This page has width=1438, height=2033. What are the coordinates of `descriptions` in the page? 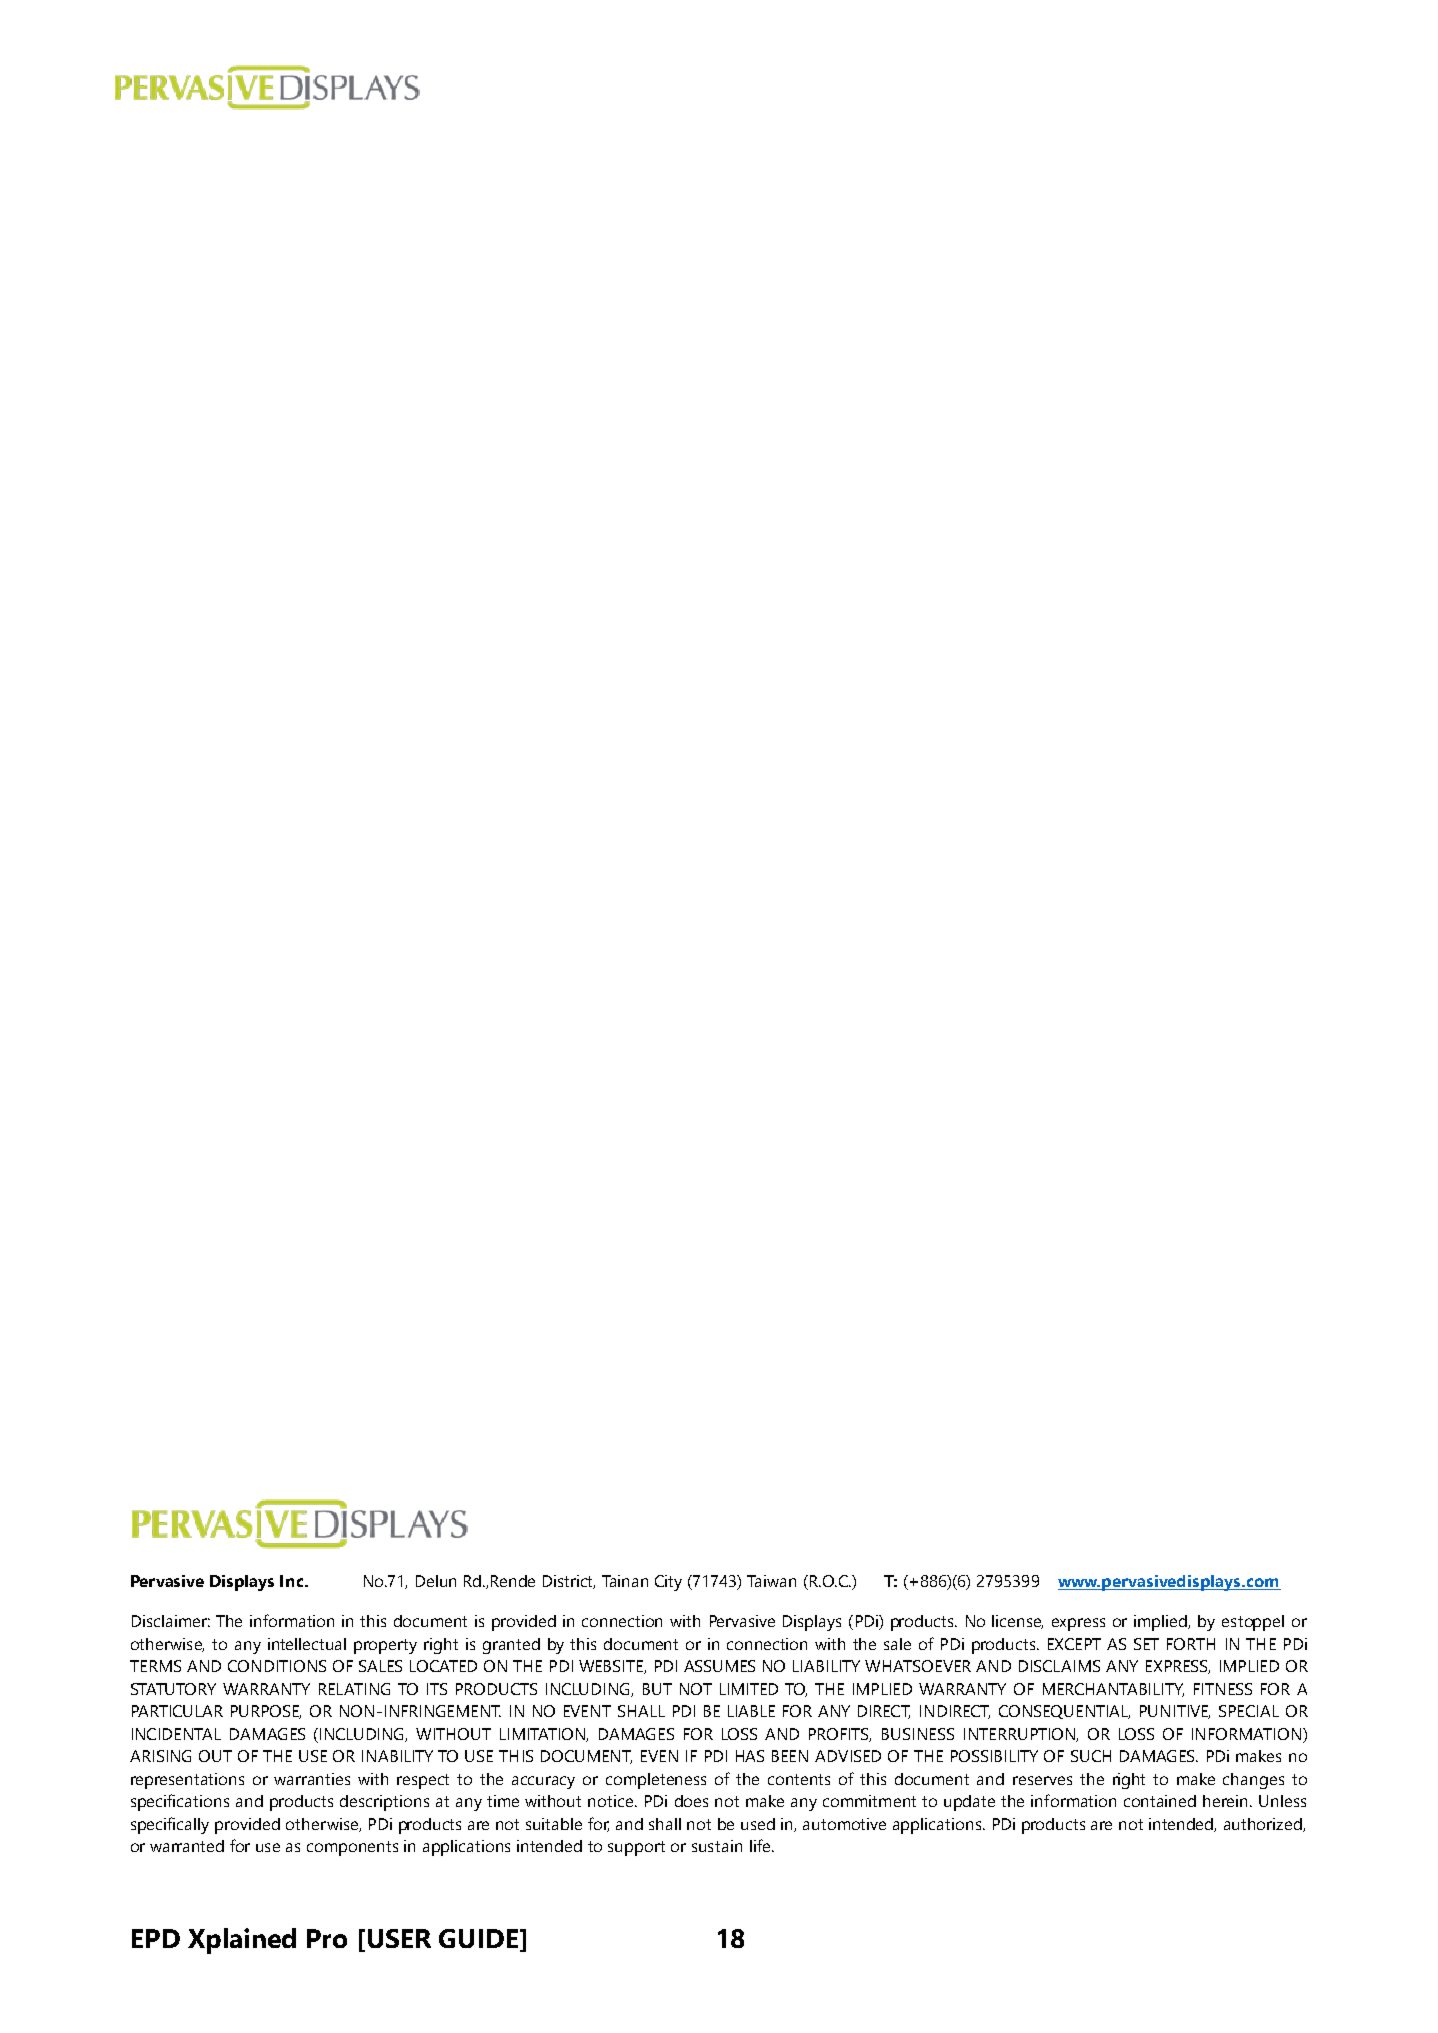 It's located at (384, 1803).
